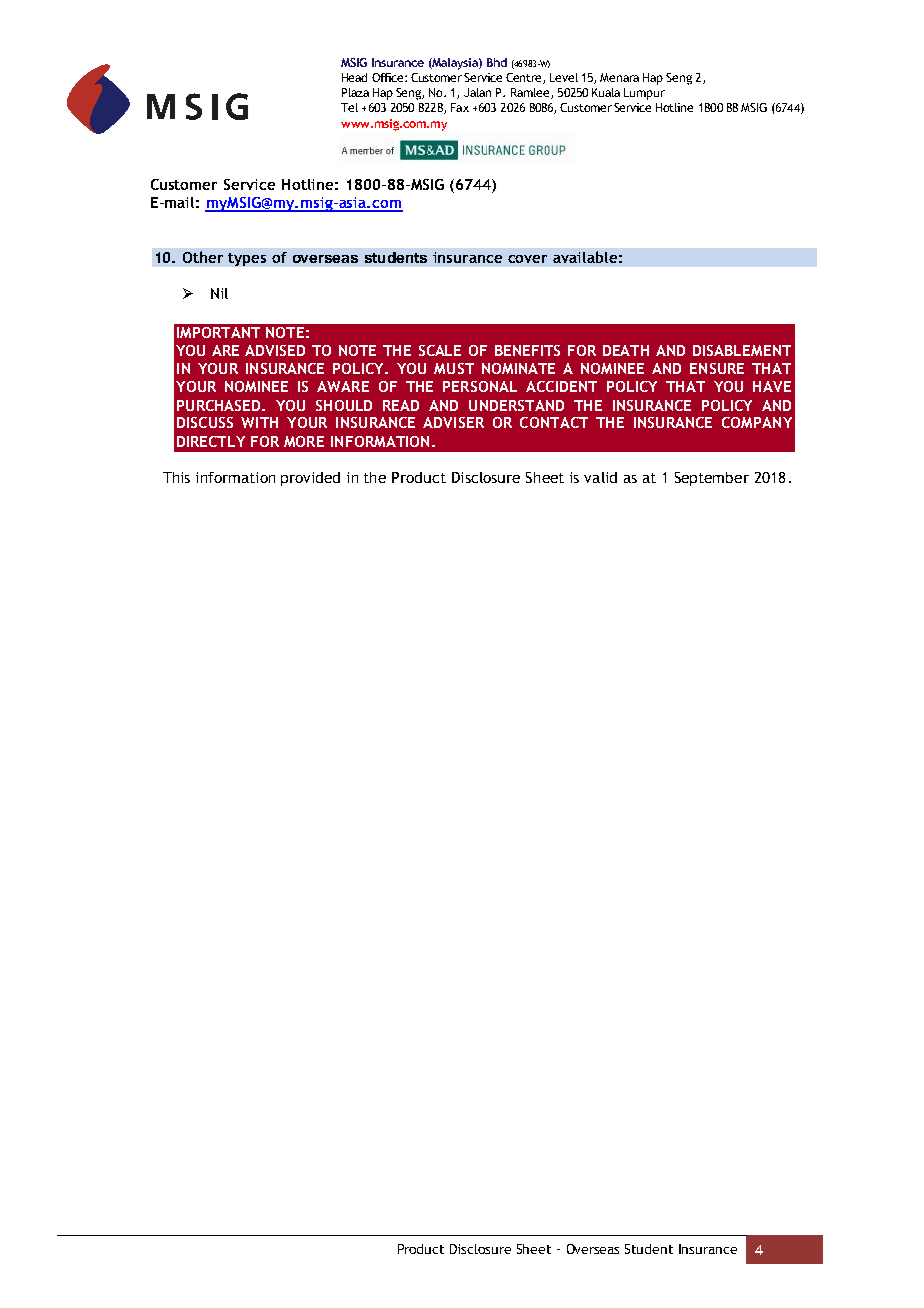 This screenshot has height=1308, width=924. Describe the element at coordinates (247, 259) in the screenshot. I see `types` at that location.
